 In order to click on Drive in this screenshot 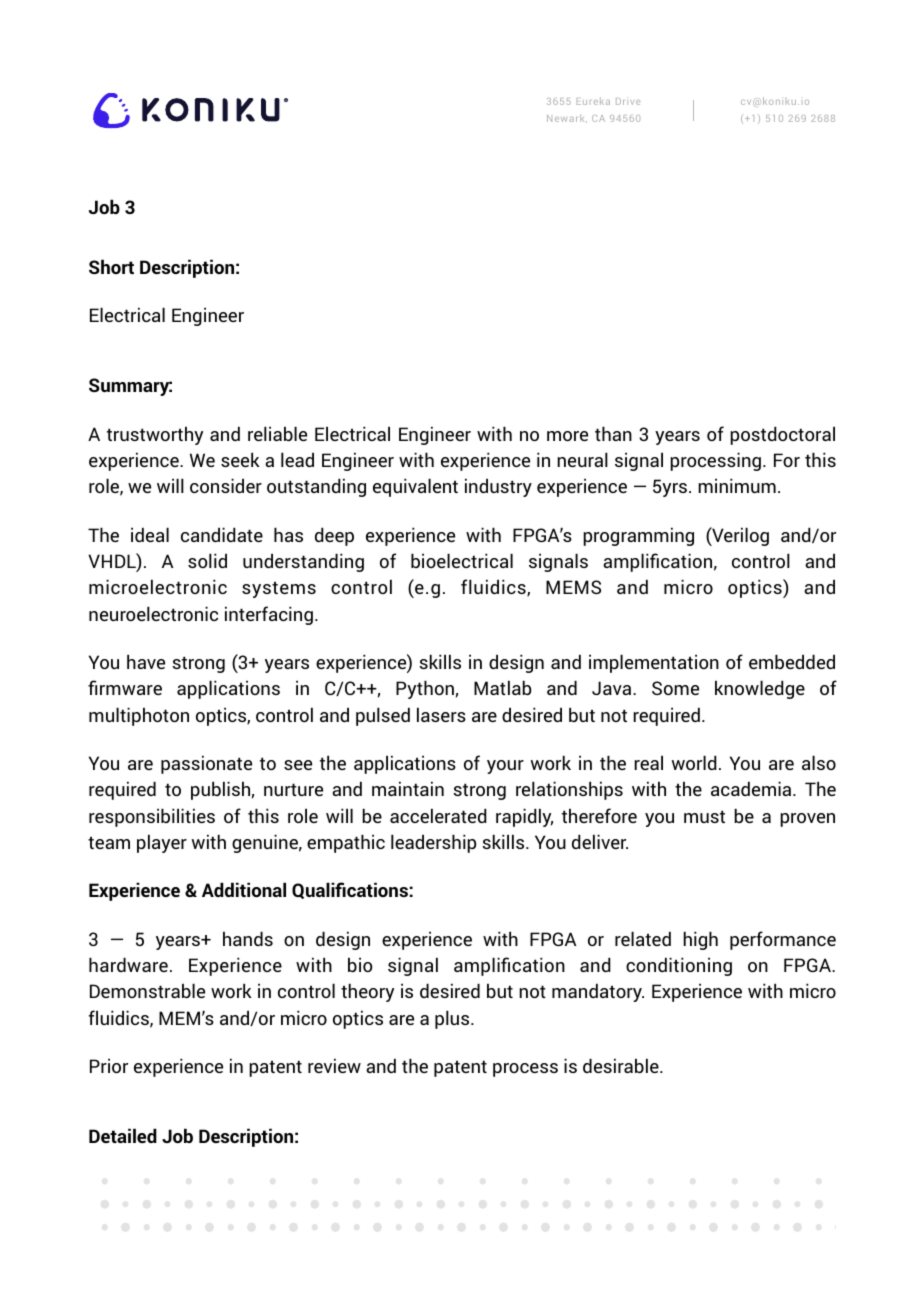, I will do `click(628, 101)`.
